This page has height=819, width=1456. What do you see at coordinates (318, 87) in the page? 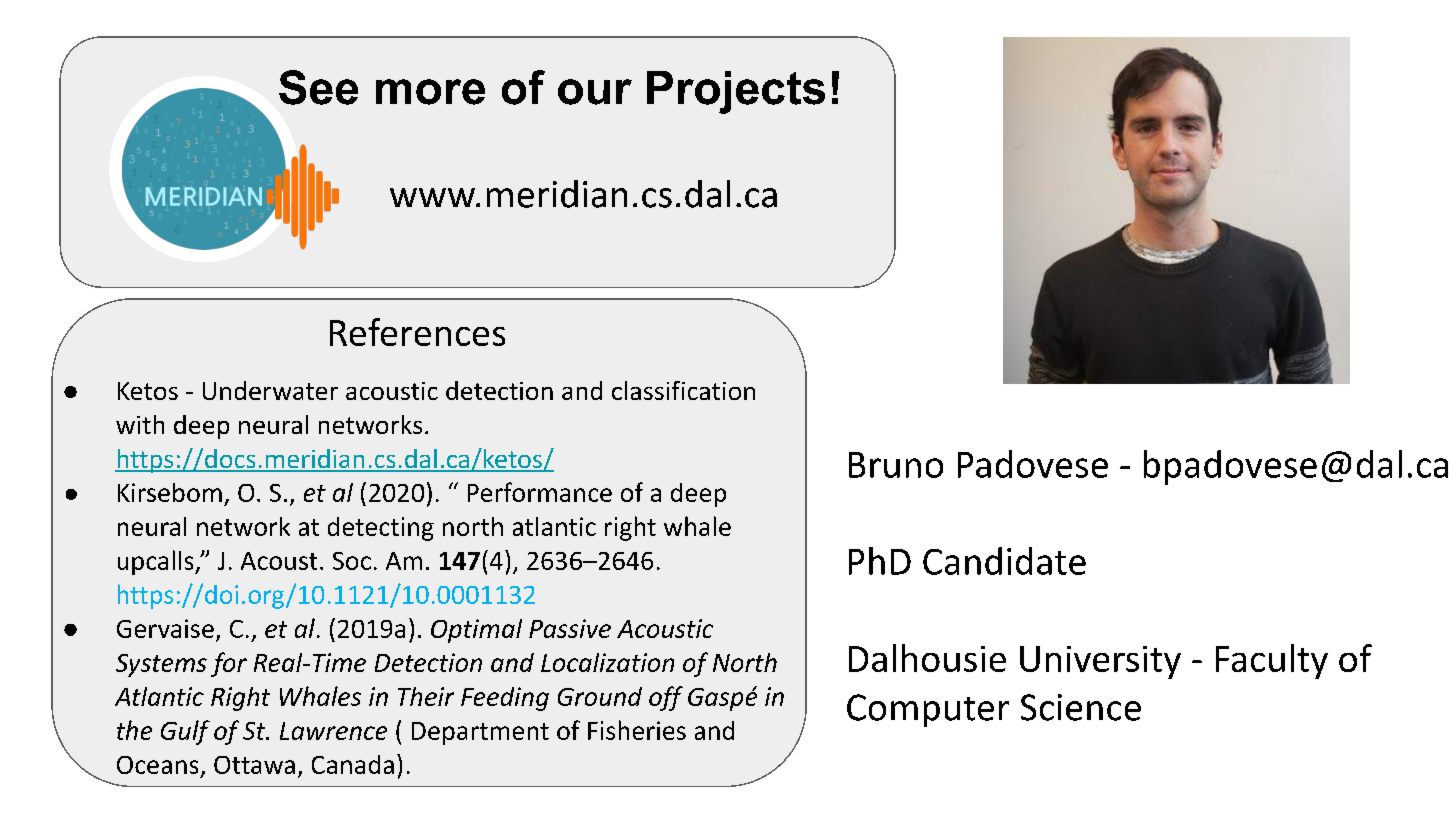
I see `See` at bounding box center [318, 87].
